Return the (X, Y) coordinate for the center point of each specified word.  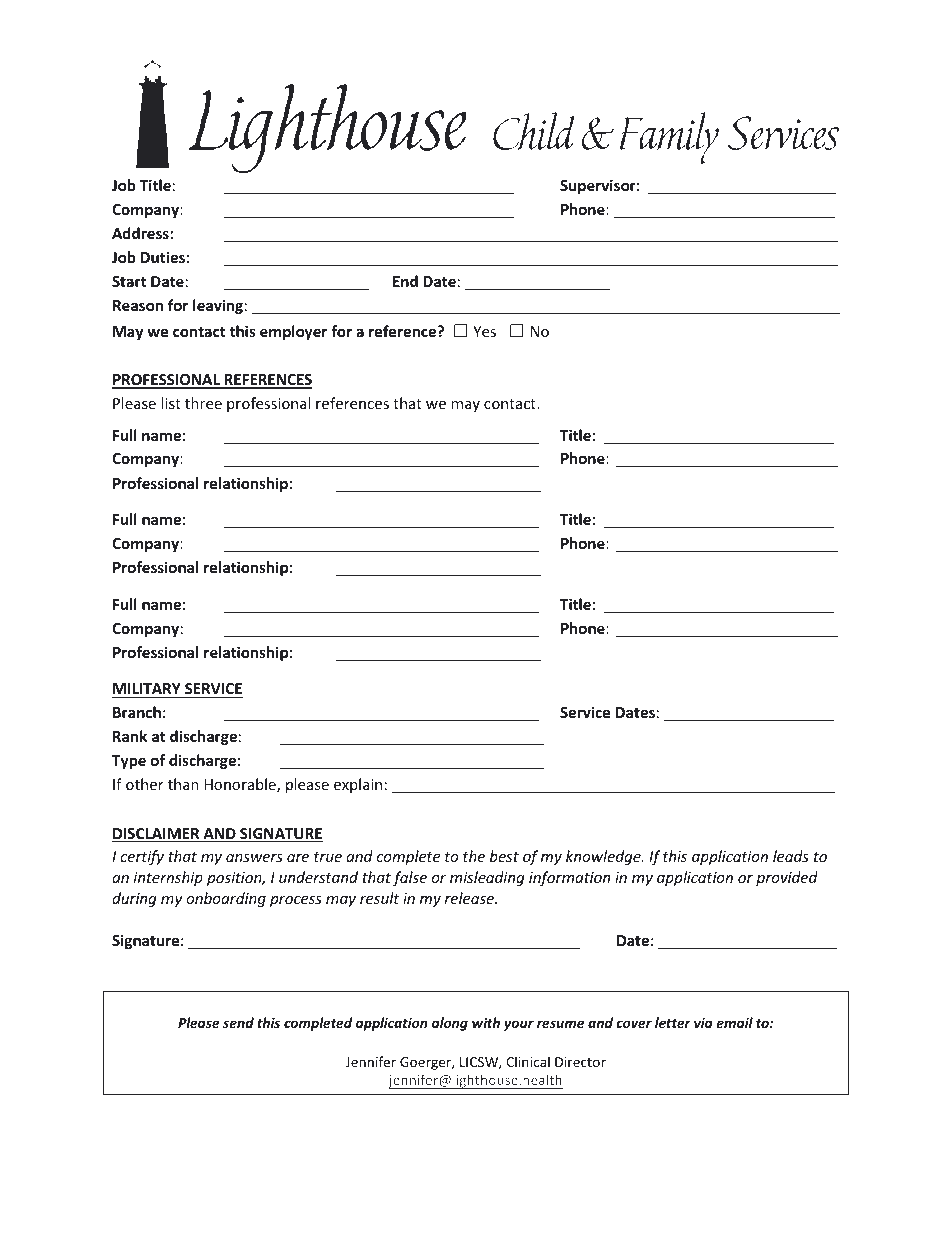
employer (293, 332)
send (238, 1022)
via (703, 1023)
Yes (484, 331)
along (450, 1024)
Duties (163, 257)
